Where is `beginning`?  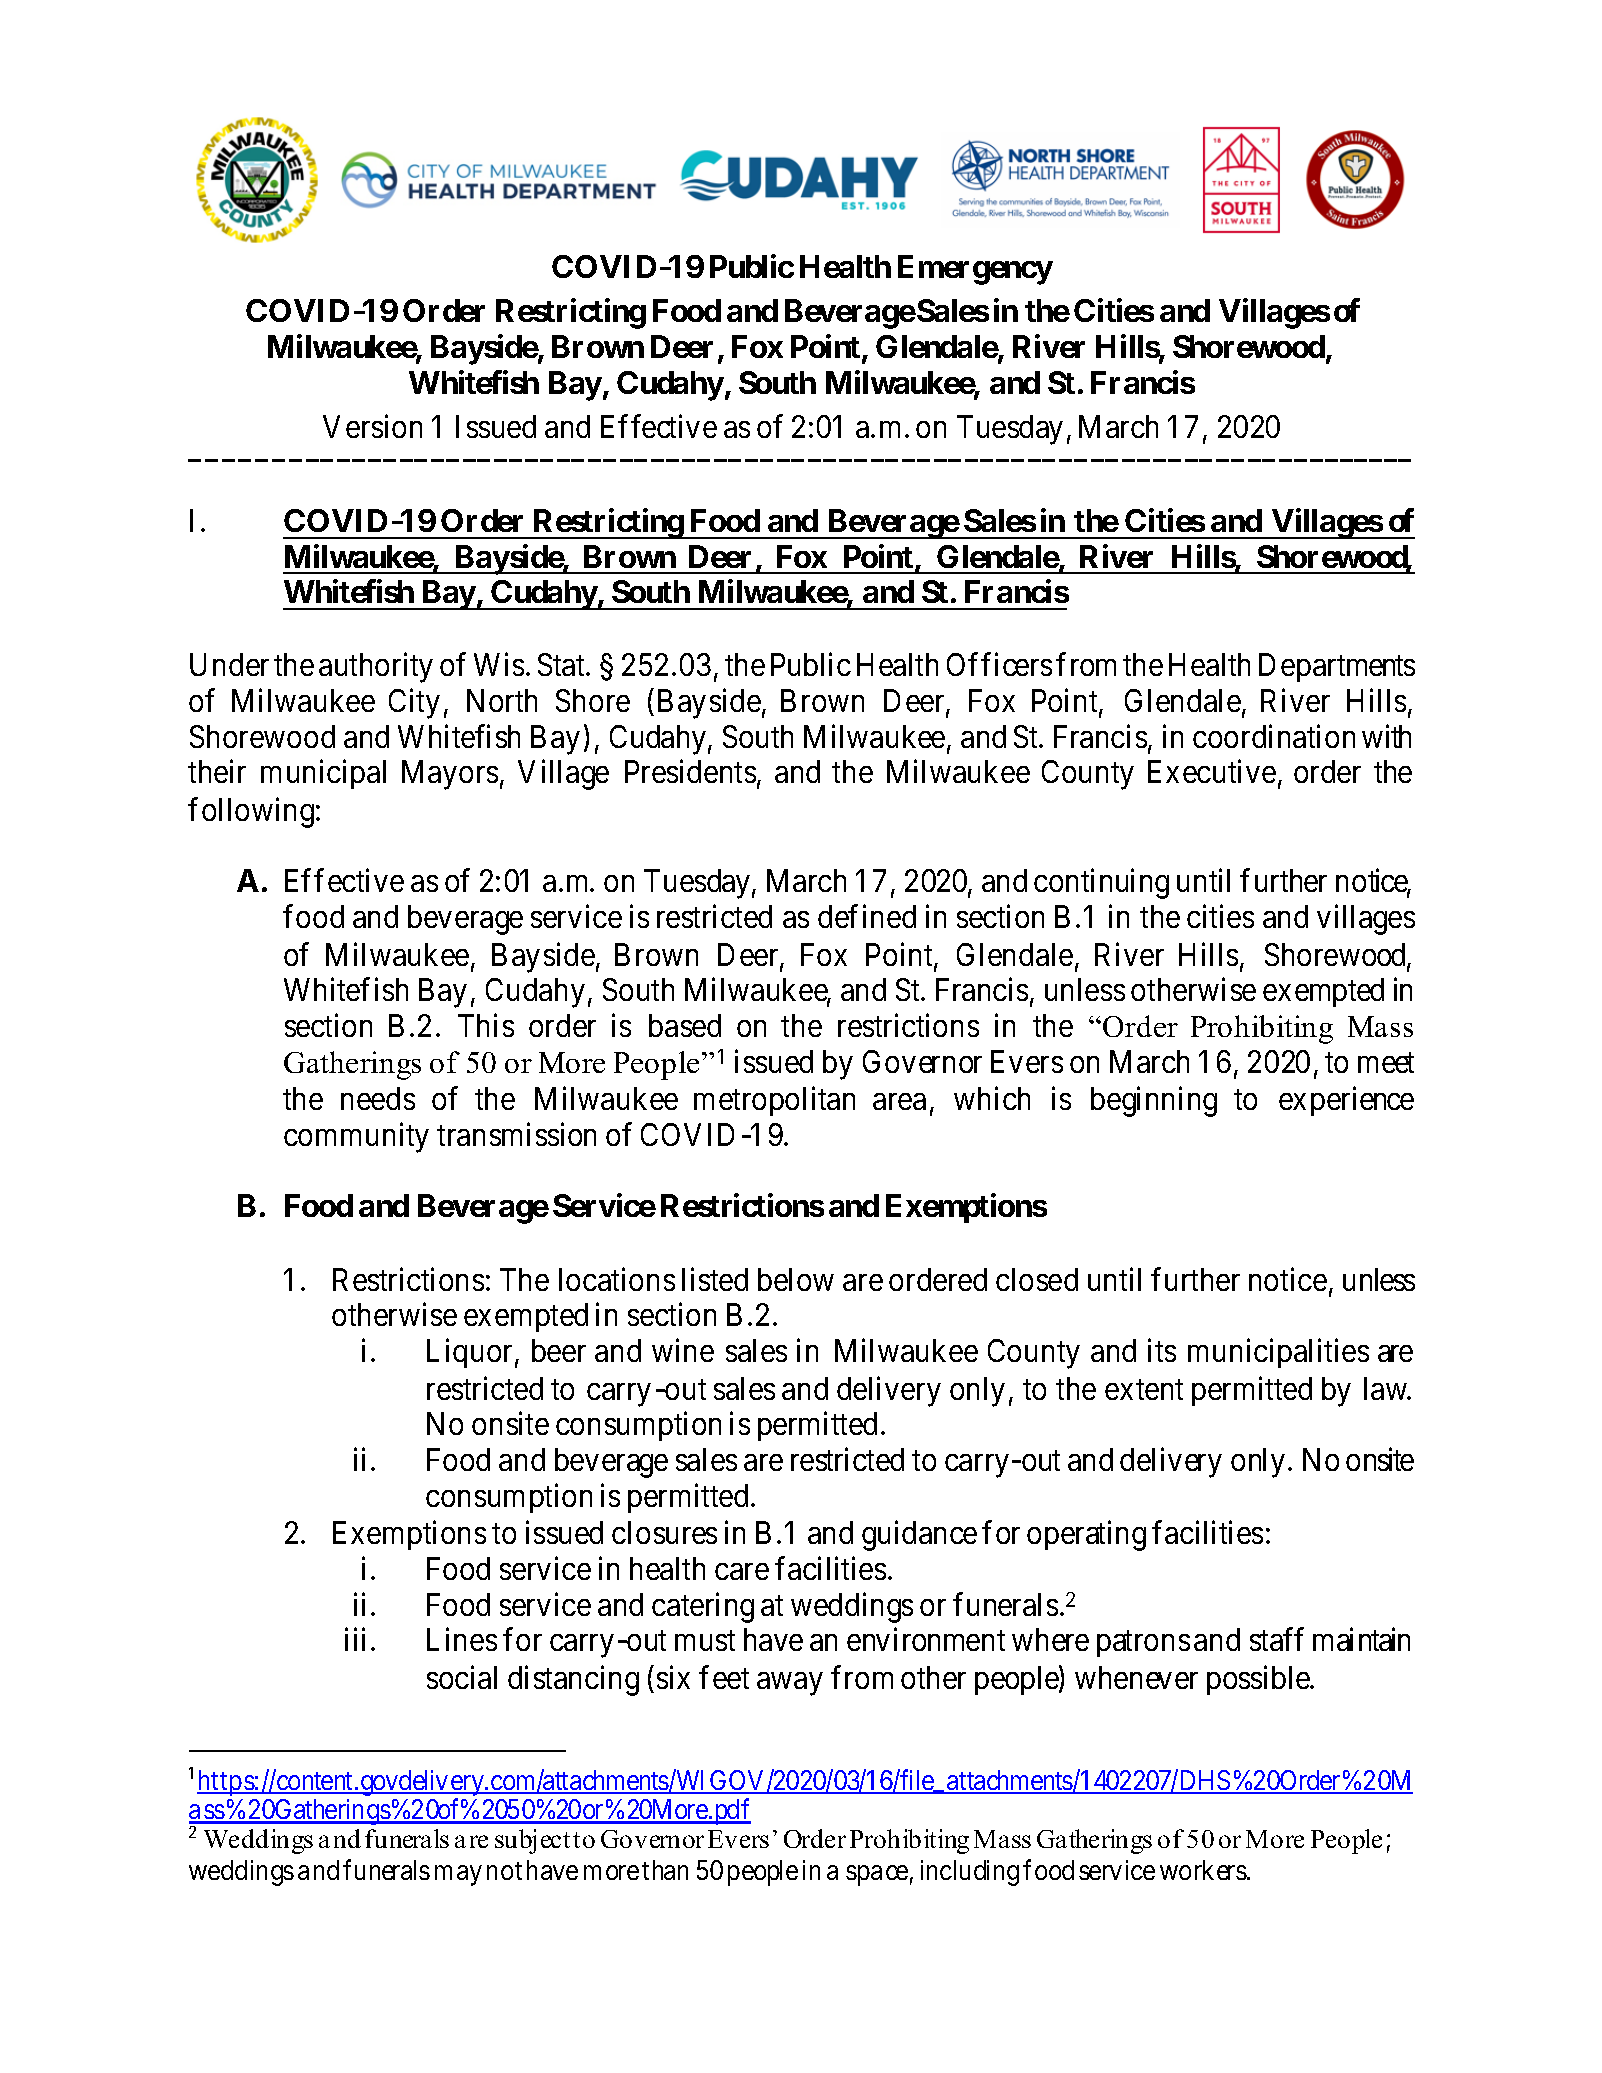
beginning is located at coordinates (1154, 1102).
